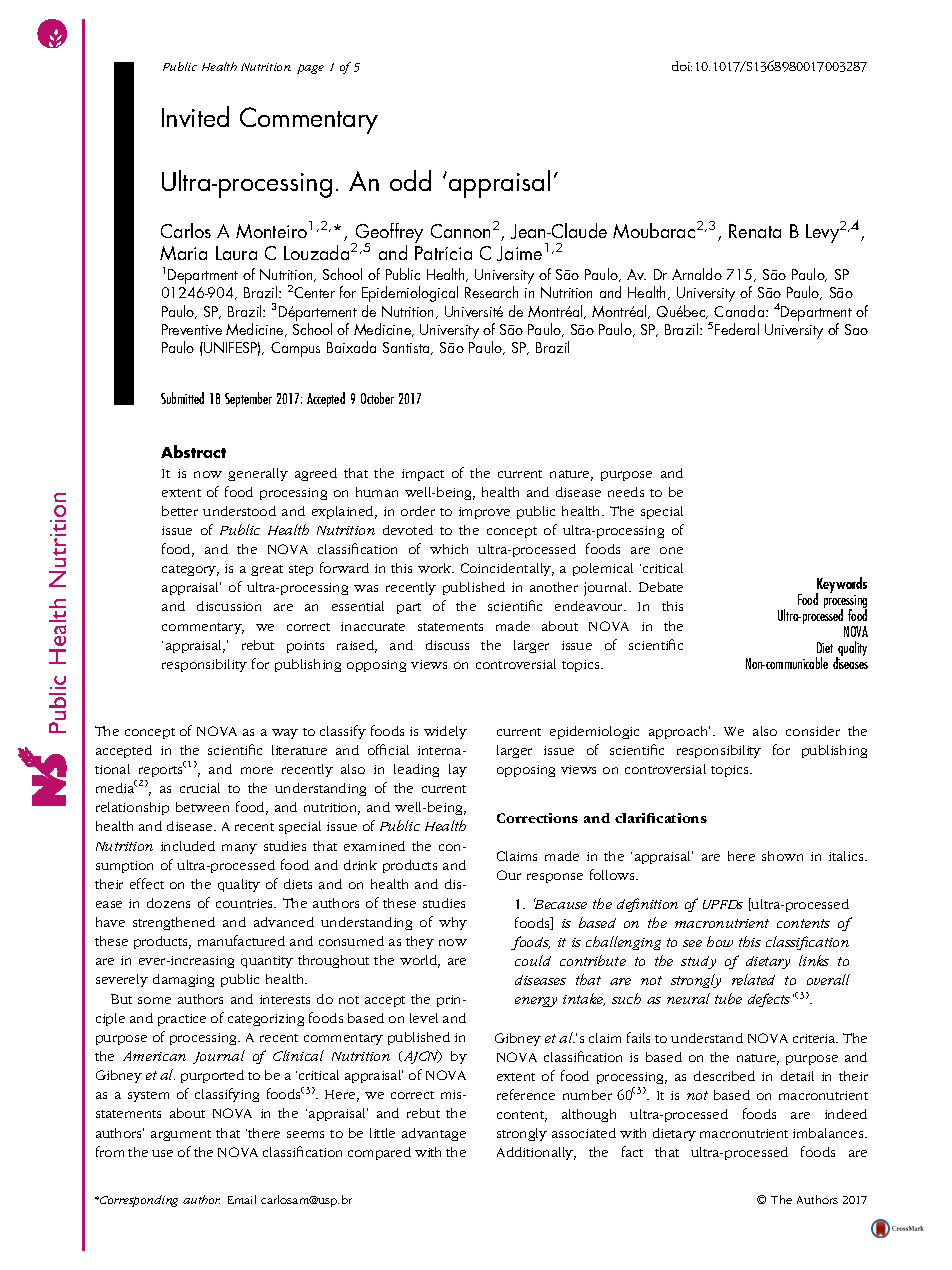  What do you see at coordinates (410, 180) in the page?
I see `odd` at bounding box center [410, 180].
